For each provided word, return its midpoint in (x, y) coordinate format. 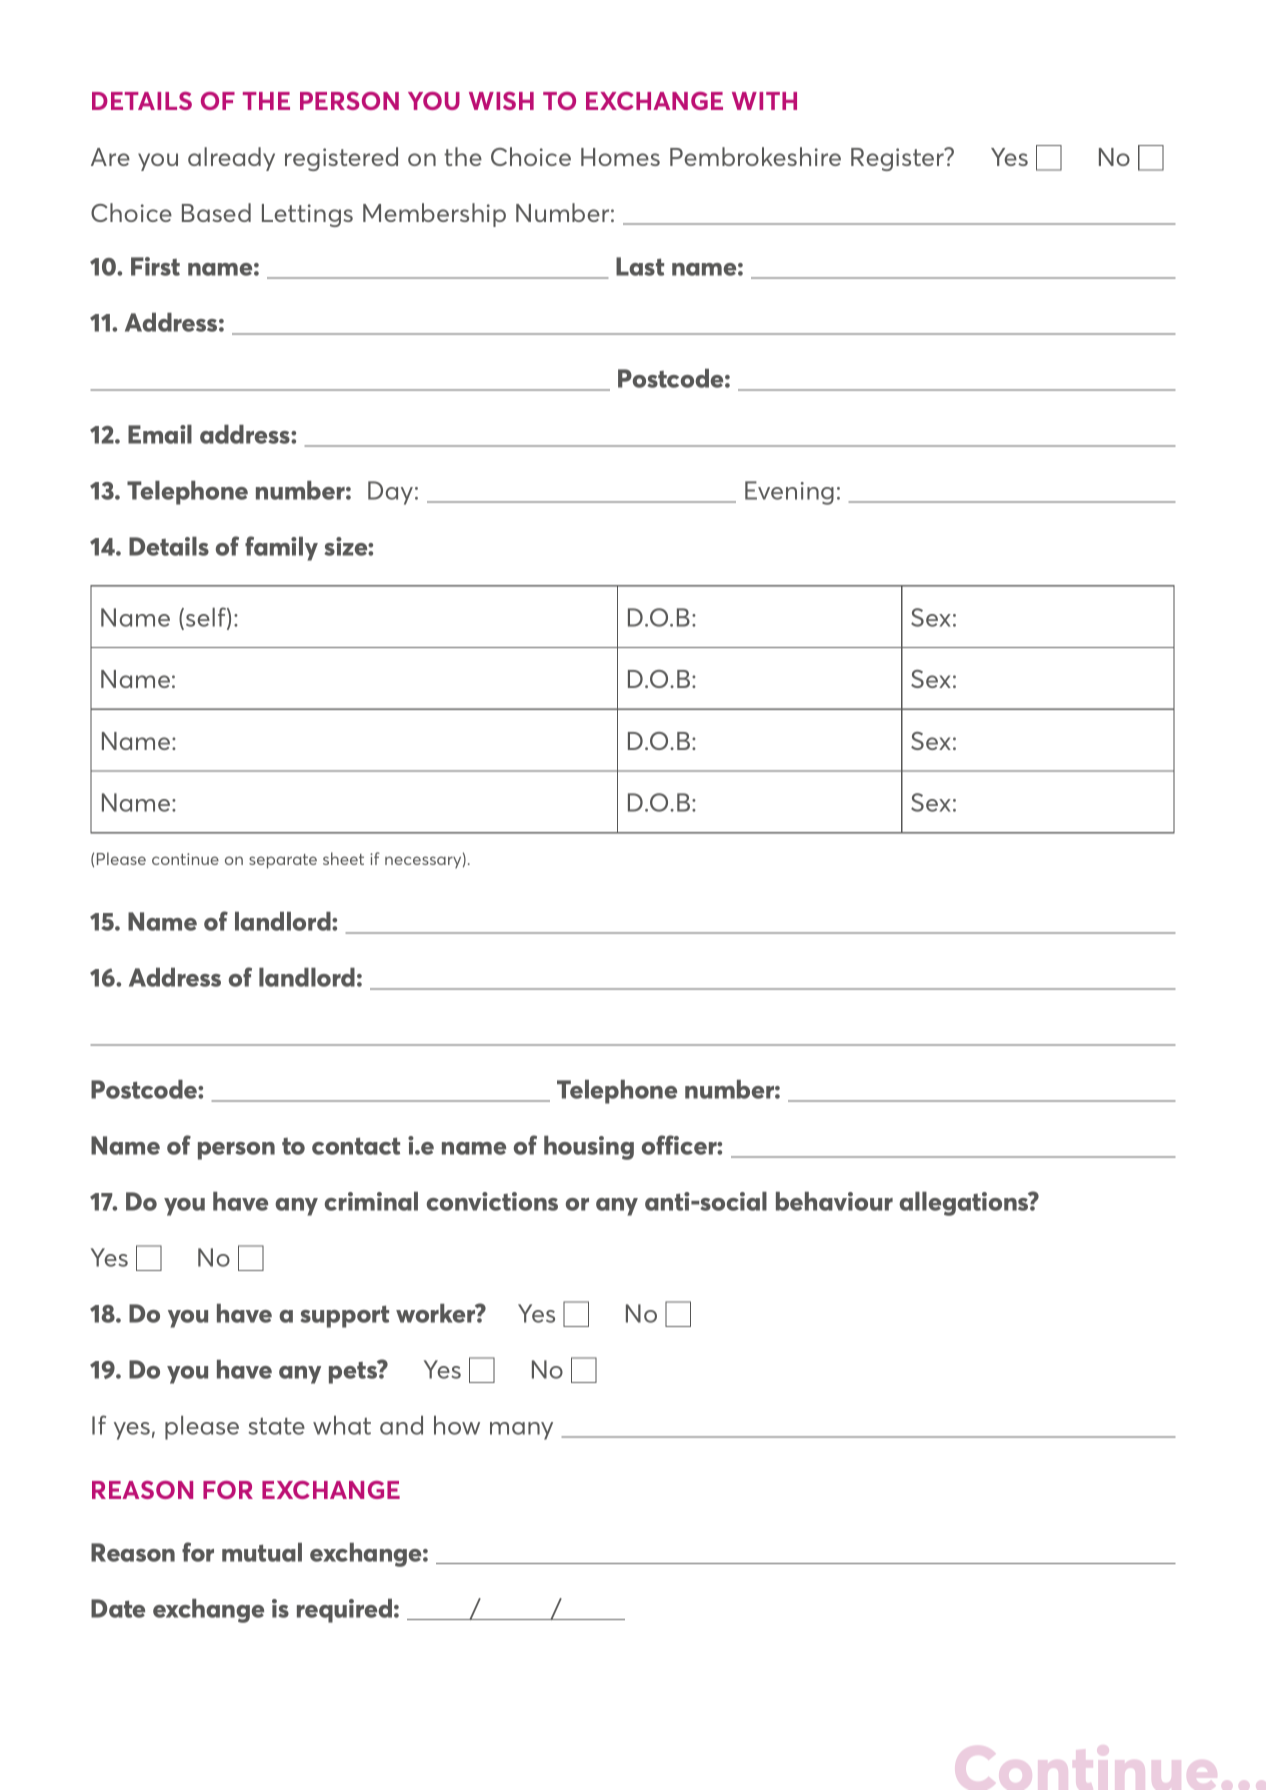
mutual (262, 1552)
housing (589, 1148)
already (231, 159)
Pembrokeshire (755, 156)
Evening (789, 493)
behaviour (834, 1201)
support (344, 1316)
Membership (434, 215)
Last (640, 266)
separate (283, 861)
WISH (501, 101)
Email (160, 434)
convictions (492, 1201)
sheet (343, 858)
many (521, 1431)
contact (356, 1146)
